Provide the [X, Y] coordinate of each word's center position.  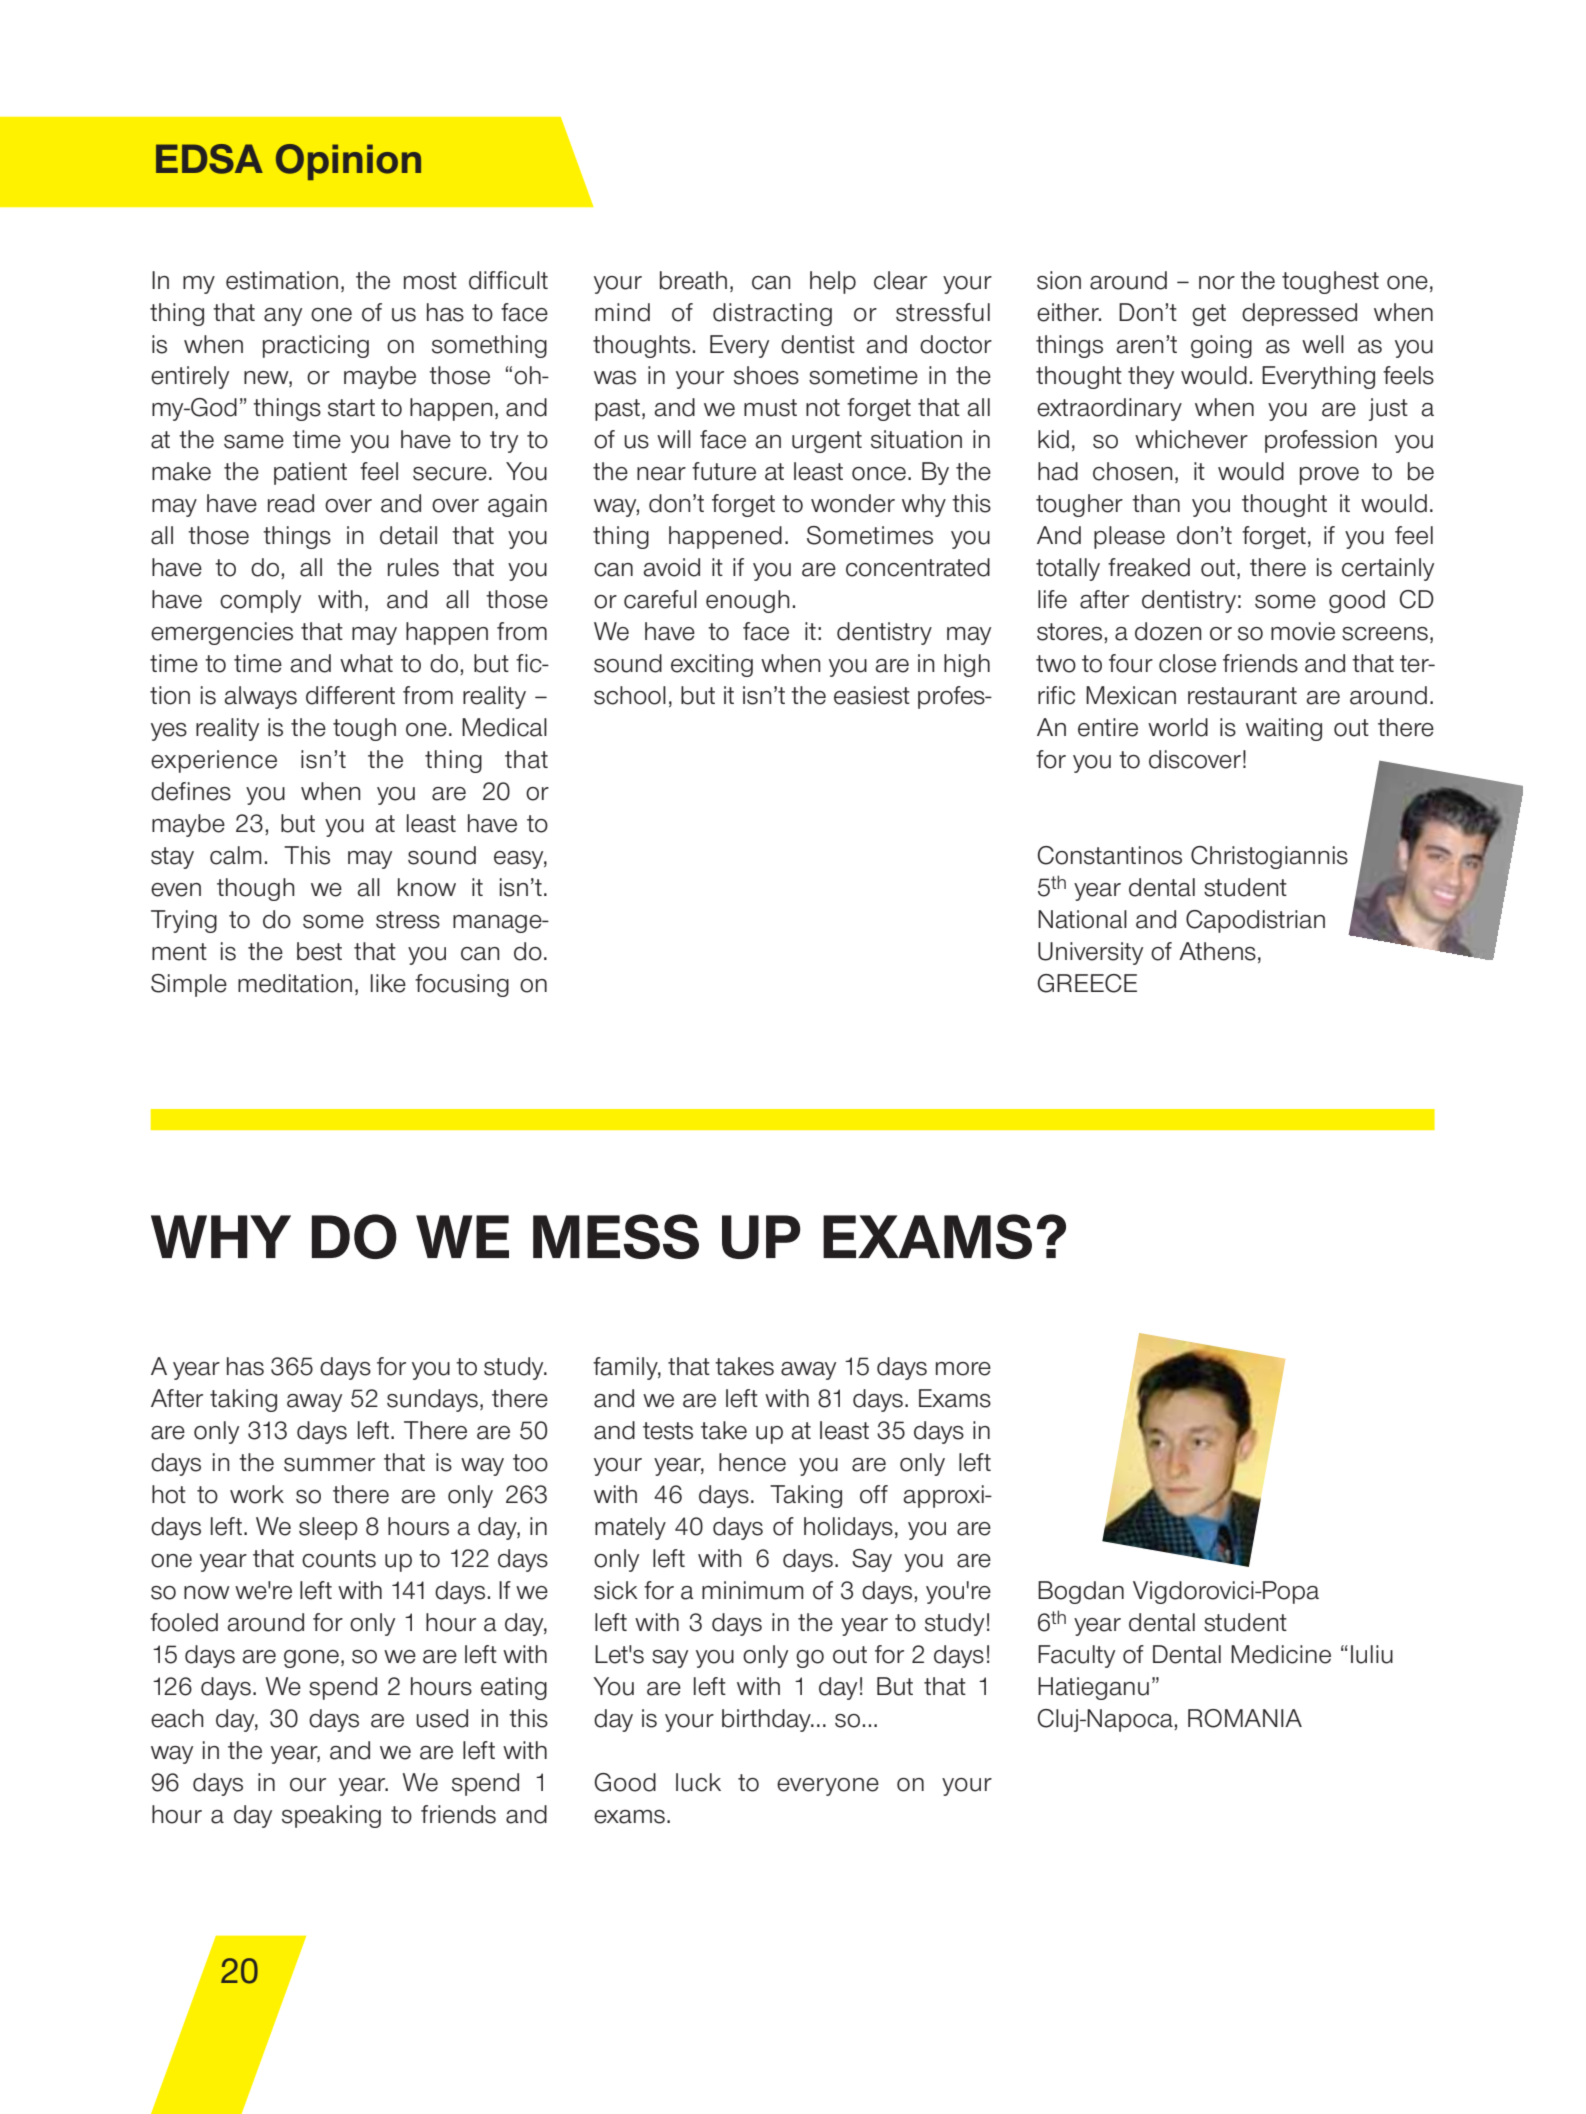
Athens [1217, 951]
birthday [767, 1720]
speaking [331, 1816]
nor [1217, 283]
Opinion [348, 162]
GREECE [1087, 983]
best [319, 951]
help [833, 282]
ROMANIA [1245, 1718]
